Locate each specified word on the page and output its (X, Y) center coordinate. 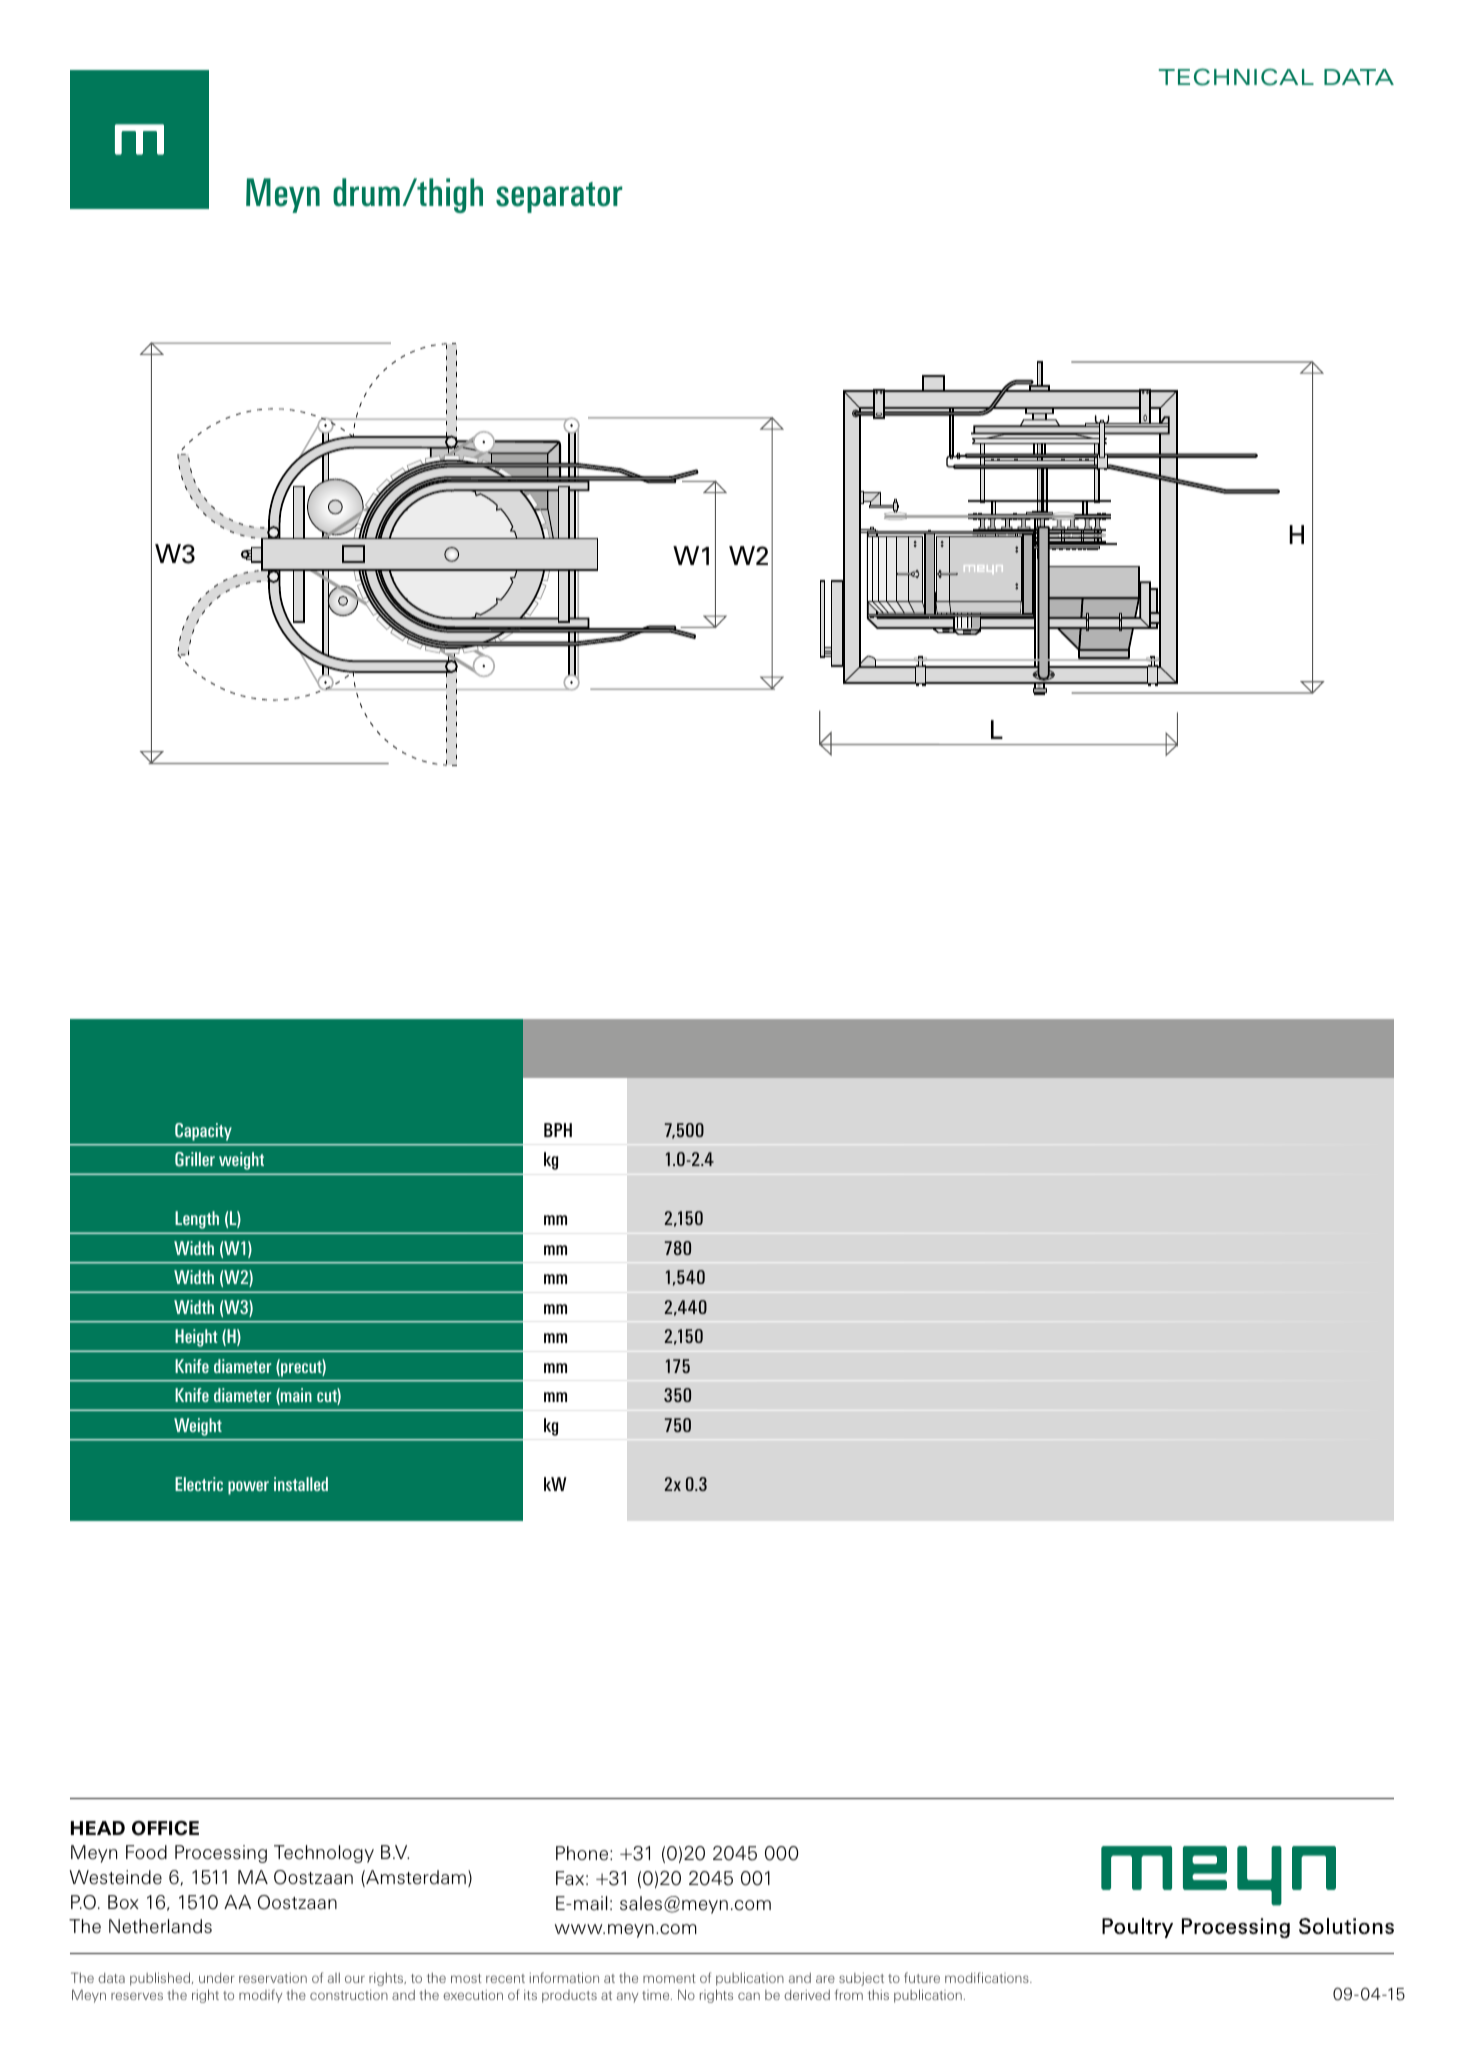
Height (196, 1338)
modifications (988, 1977)
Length (197, 1220)
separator (559, 197)
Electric (199, 1484)
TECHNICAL (1236, 77)
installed (301, 1484)
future (922, 1977)
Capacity (203, 1132)
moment (669, 1978)
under (217, 1978)
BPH (558, 1130)
